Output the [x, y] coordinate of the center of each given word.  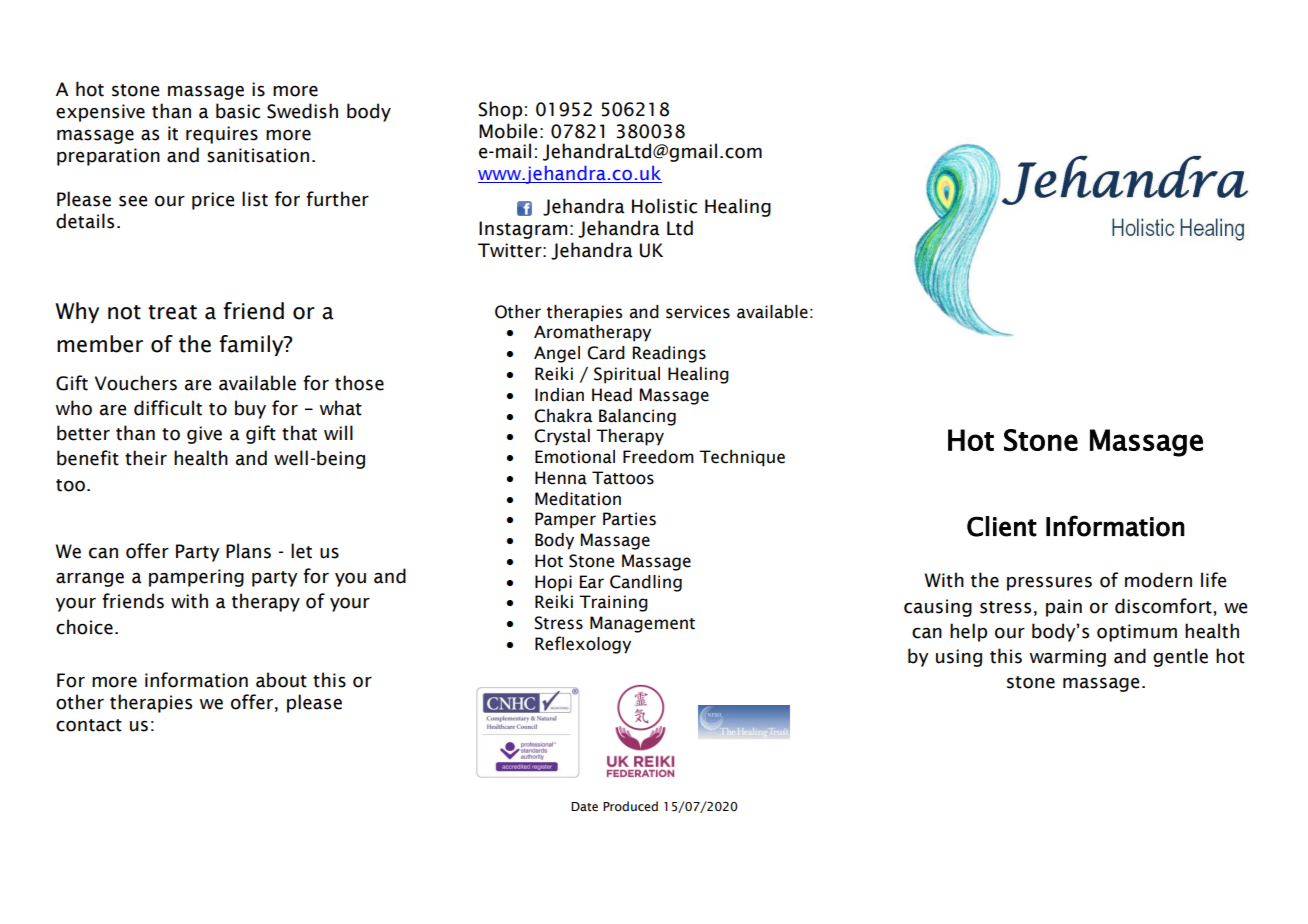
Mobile [508, 131]
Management [642, 624]
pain [1064, 608]
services [698, 312]
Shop [500, 110]
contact [89, 725]
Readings [669, 354]
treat [172, 312]
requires [222, 135]
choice [84, 627]
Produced [630, 806]
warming [1068, 658]
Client [1002, 526]
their [146, 458]
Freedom [658, 457]
